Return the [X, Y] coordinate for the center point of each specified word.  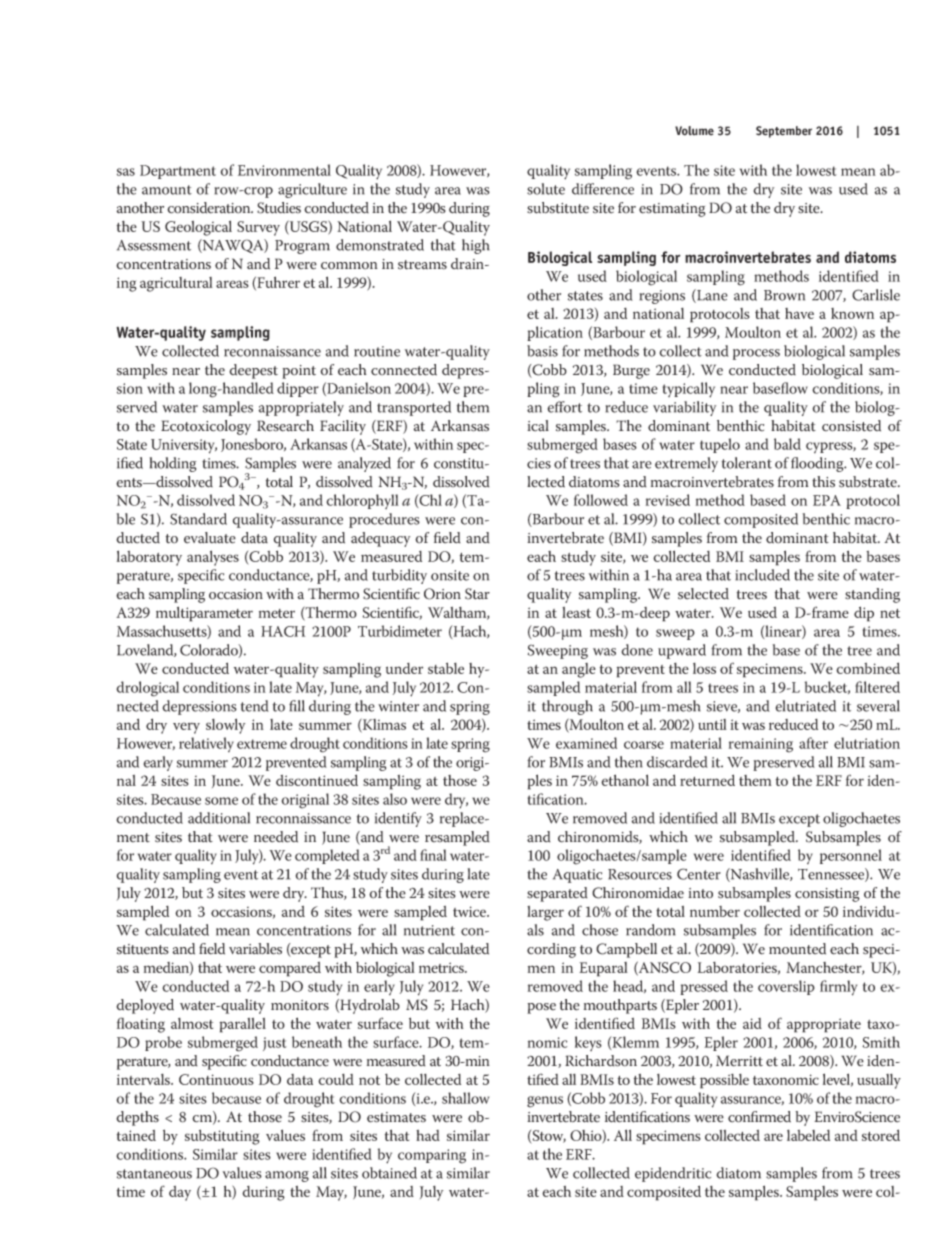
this [823, 482]
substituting [222, 1137]
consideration [210, 208]
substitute [558, 208]
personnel [851, 856]
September [784, 132]
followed [601, 500]
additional [219, 818]
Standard [198, 519]
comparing [432, 1156]
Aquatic [577, 876]
